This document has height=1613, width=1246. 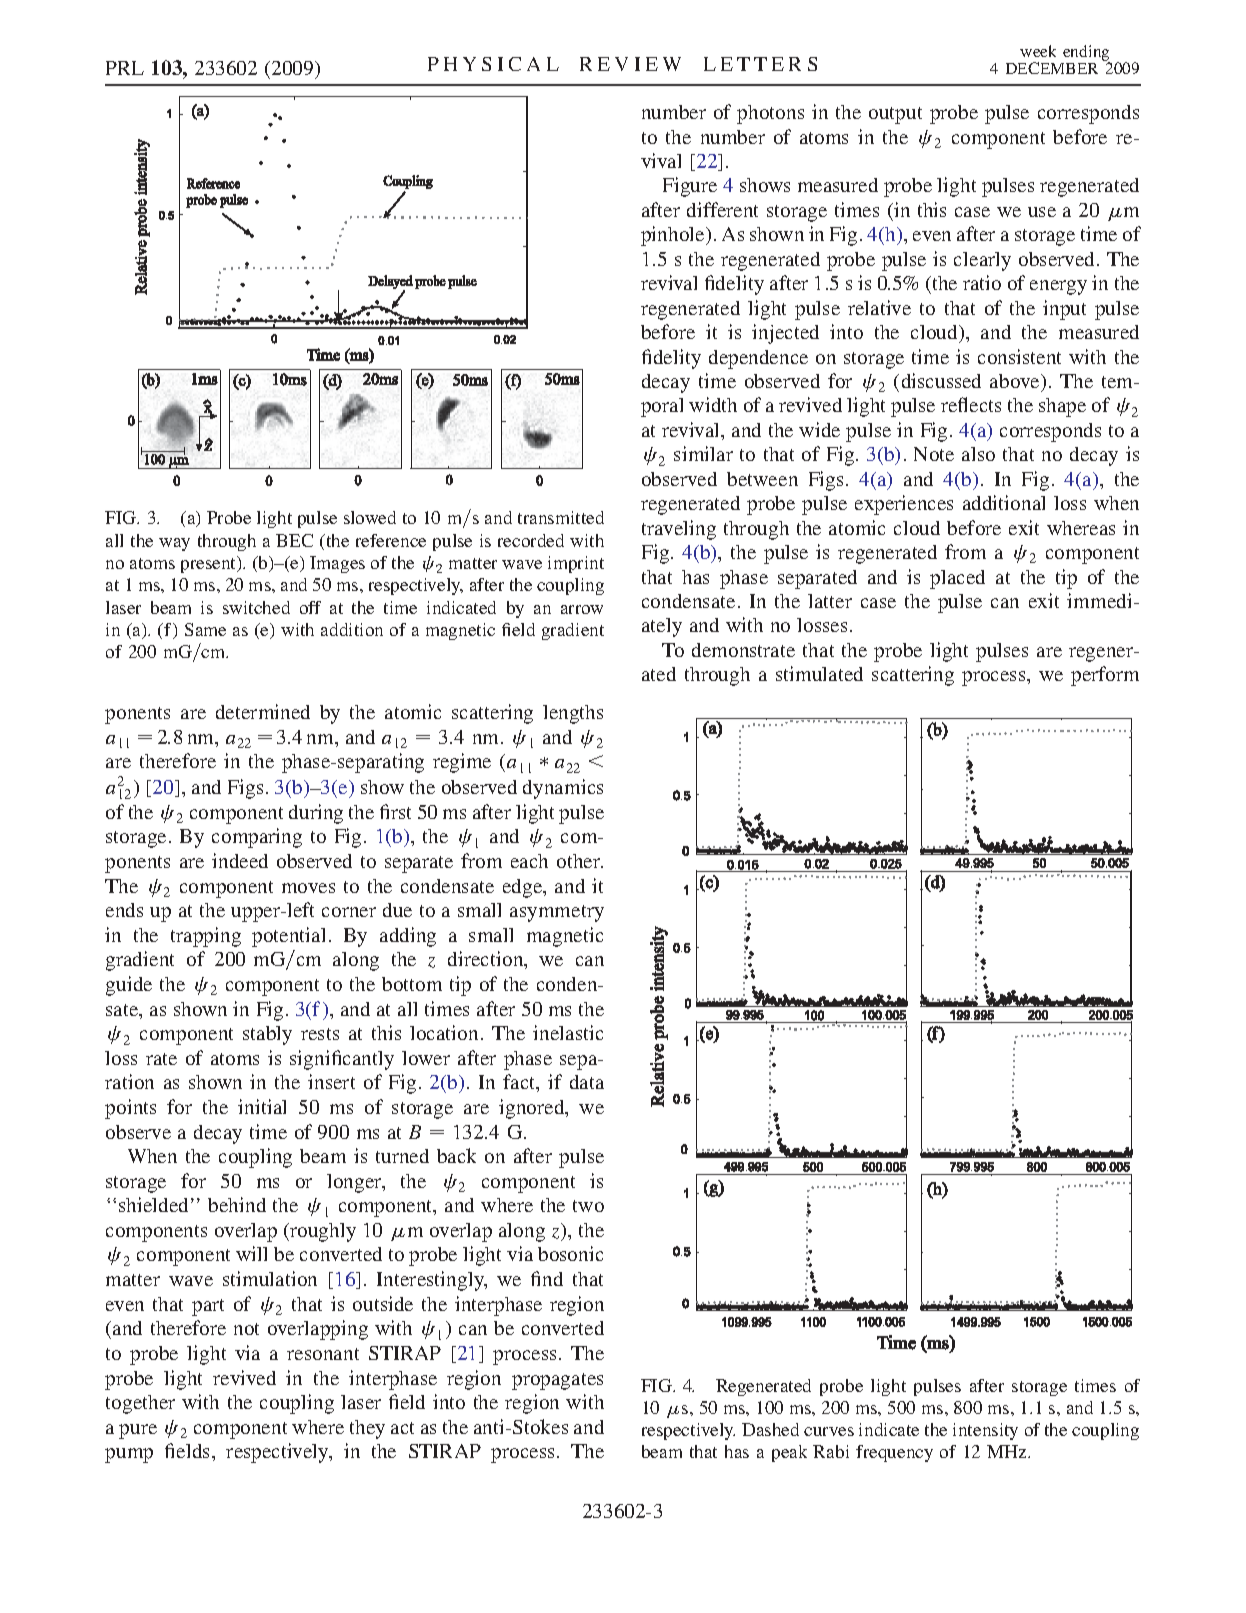 I want to click on reflects, so click(x=971, y=404).
